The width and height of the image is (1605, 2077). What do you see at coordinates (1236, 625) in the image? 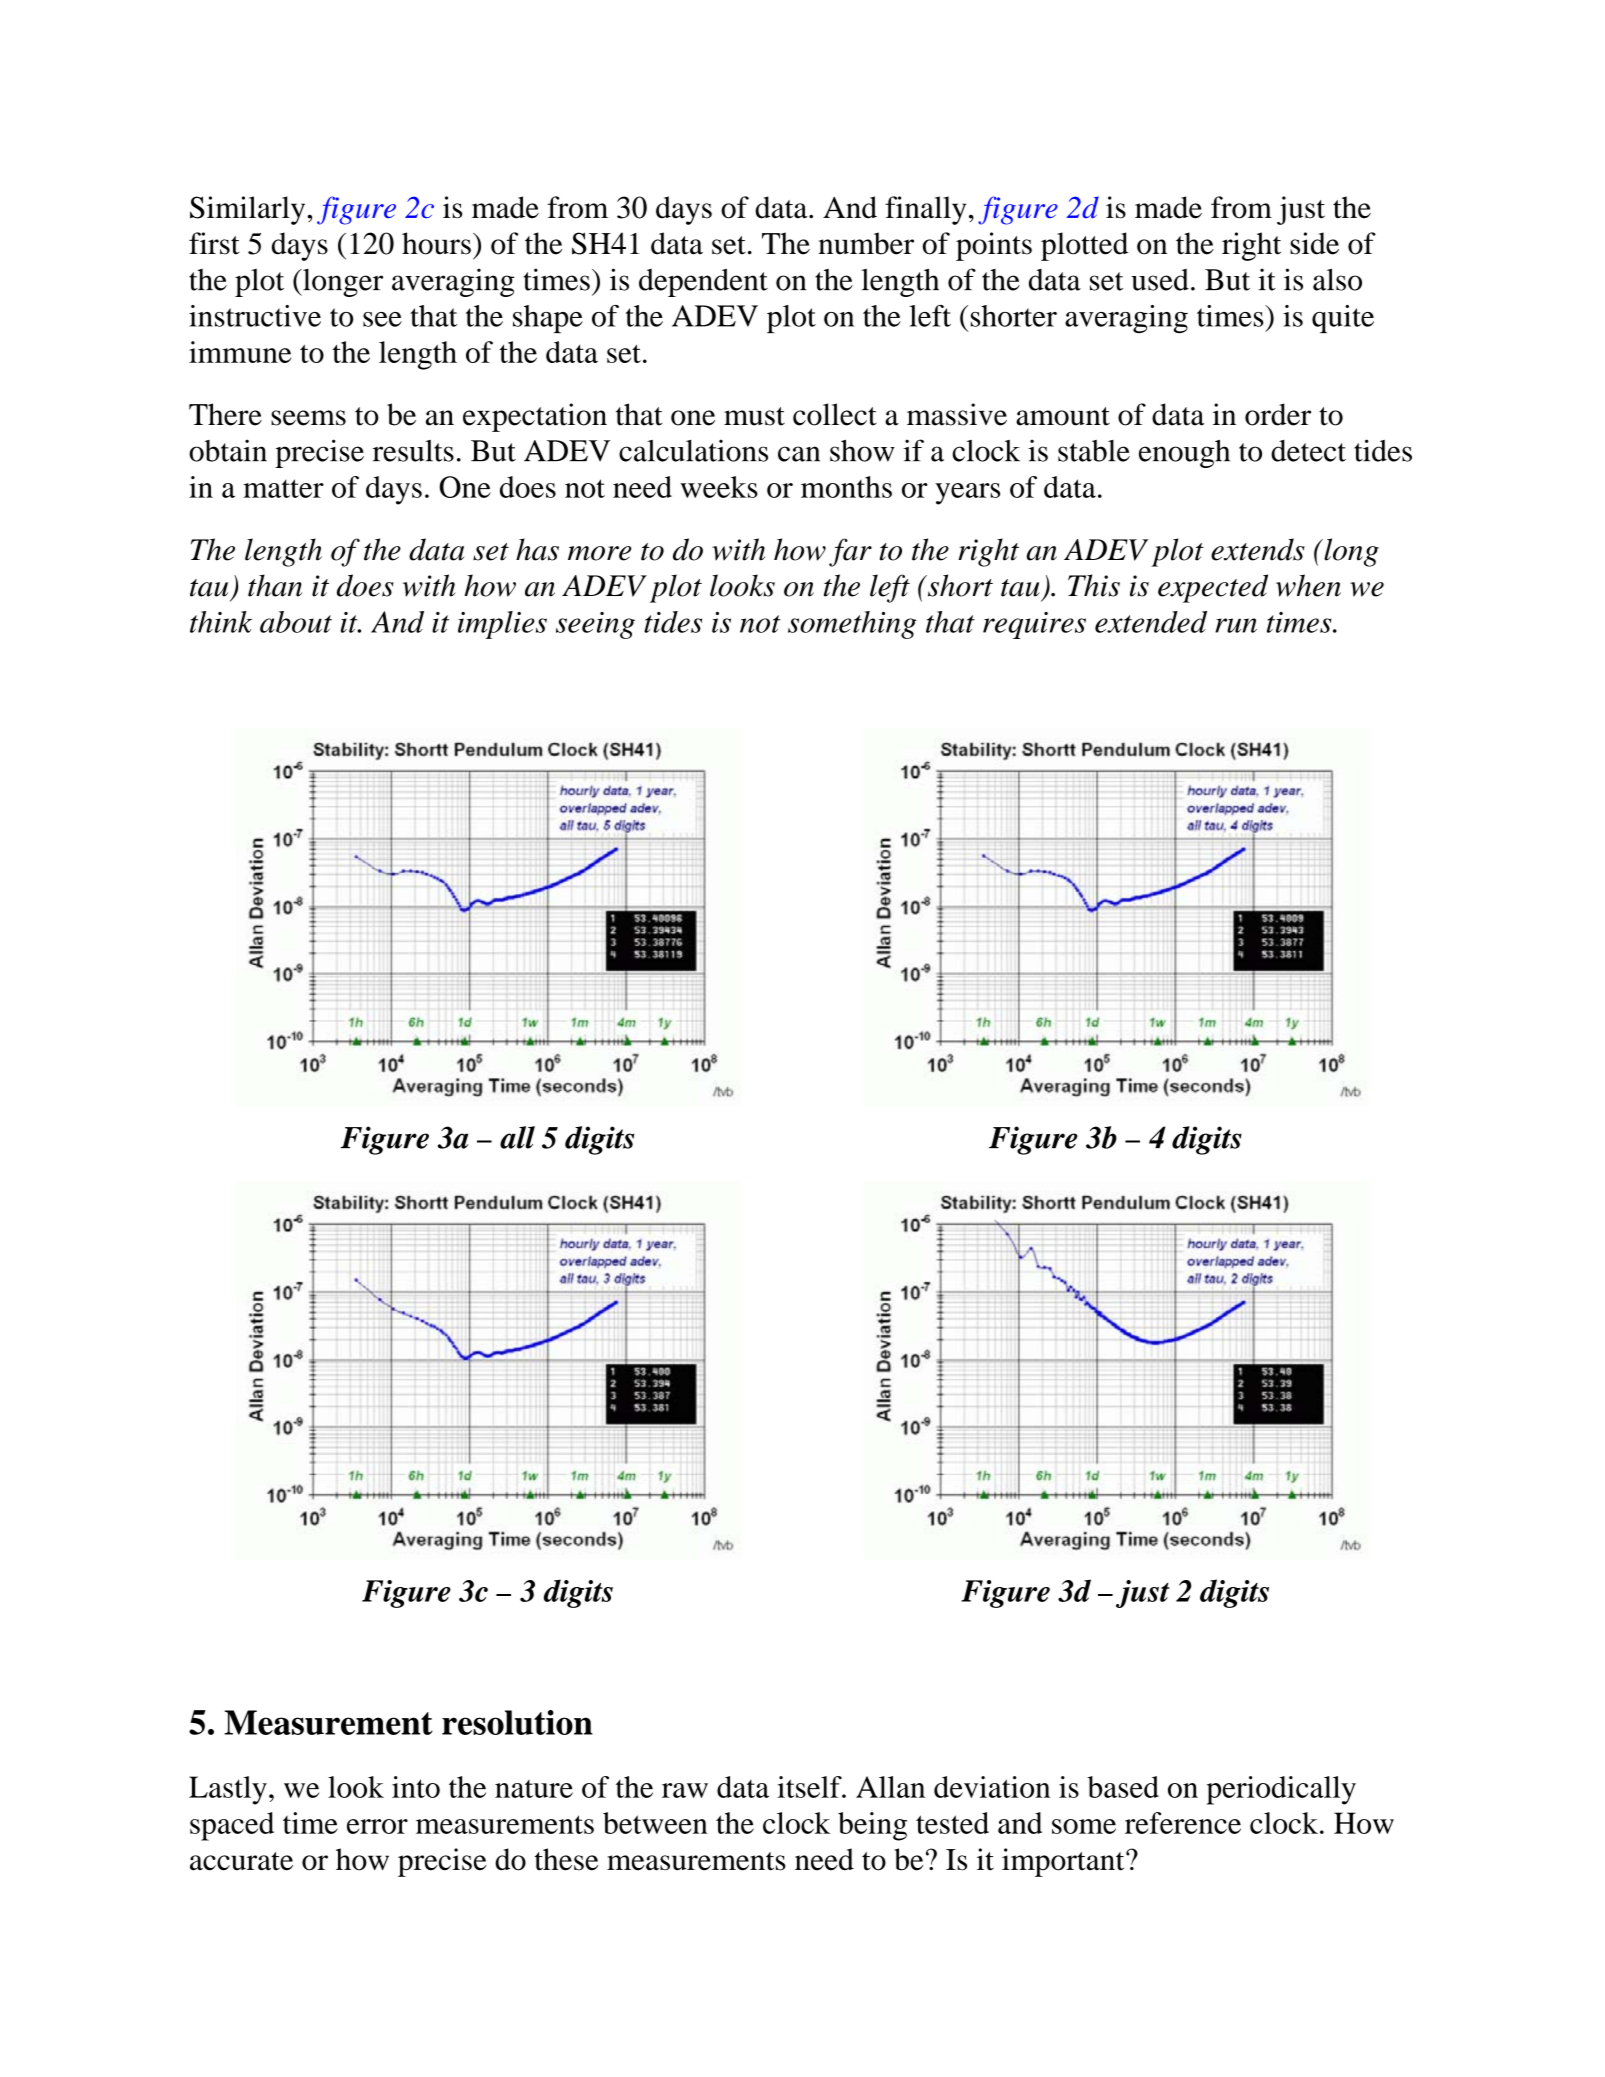
I see `run` at bounding box center [1236, 625].
